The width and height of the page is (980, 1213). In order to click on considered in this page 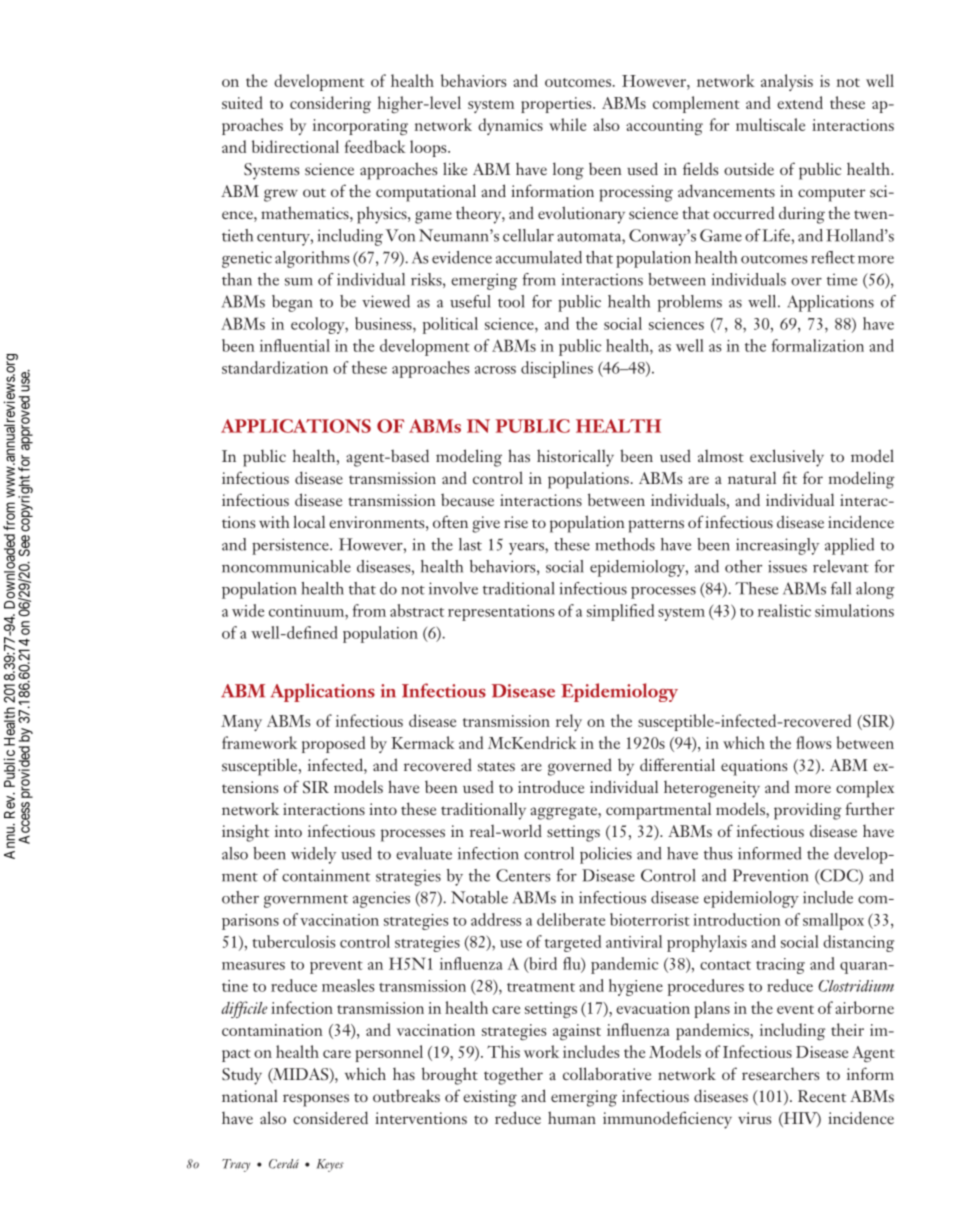, I will do `click(330, 1117)`.
